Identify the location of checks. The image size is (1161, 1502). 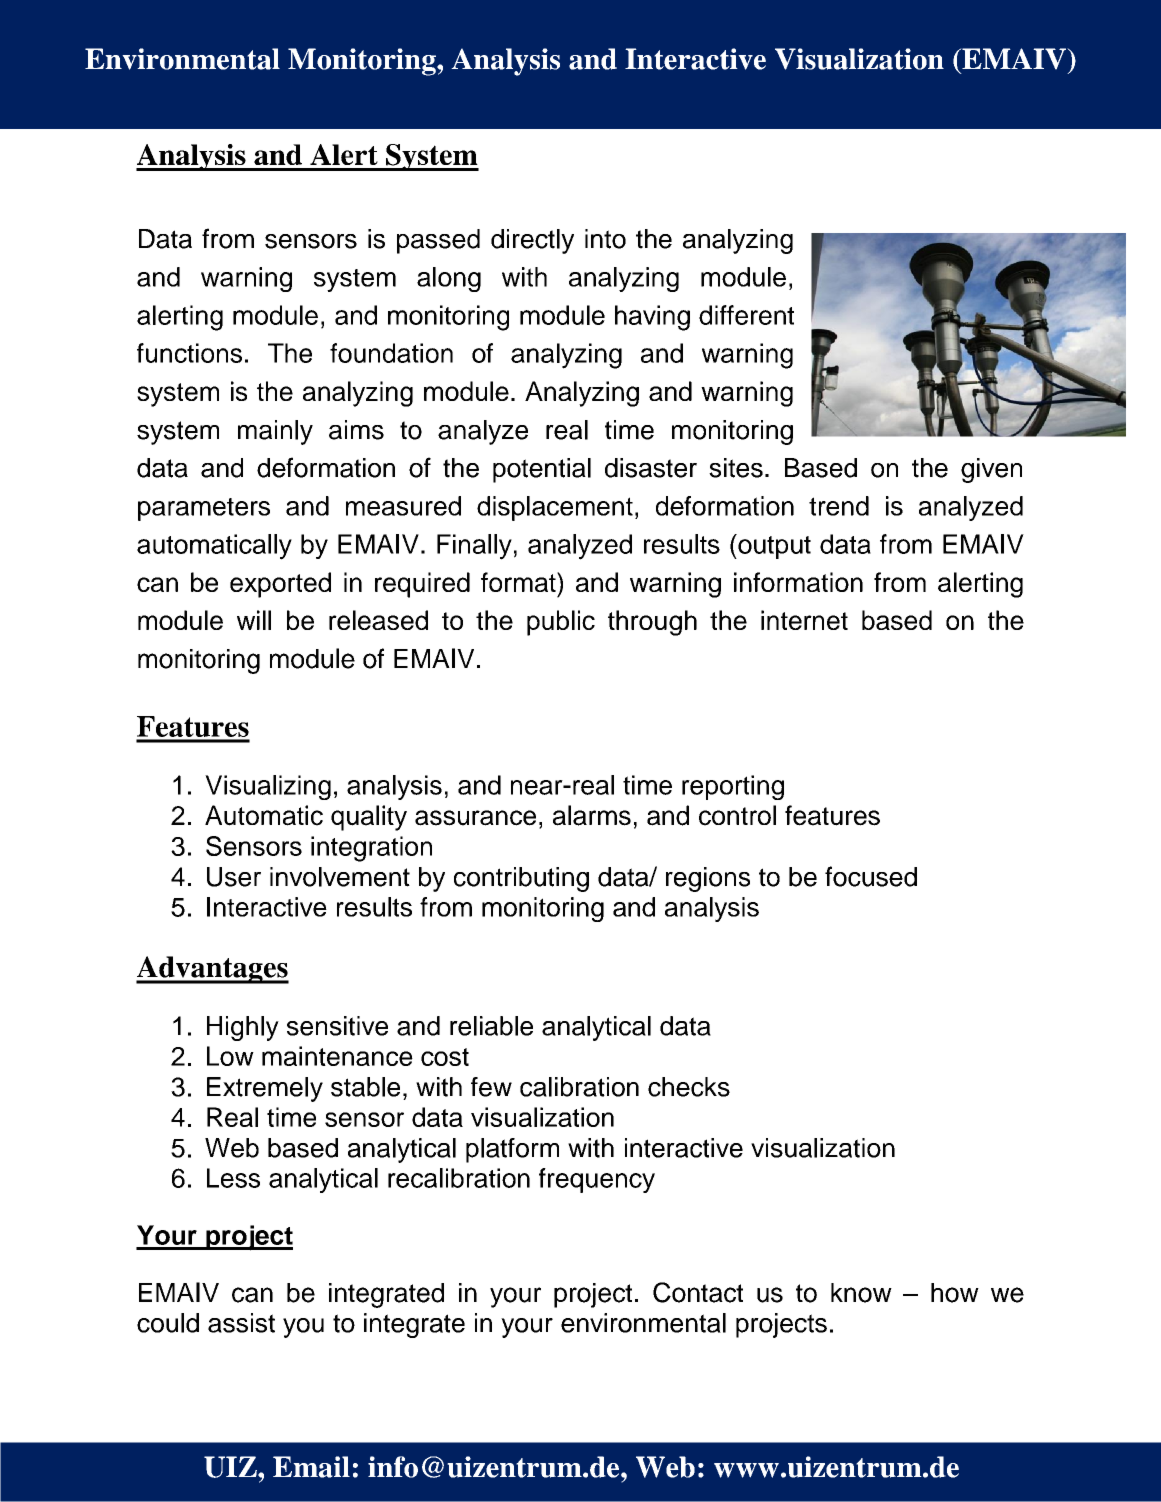
(689, 1087).
